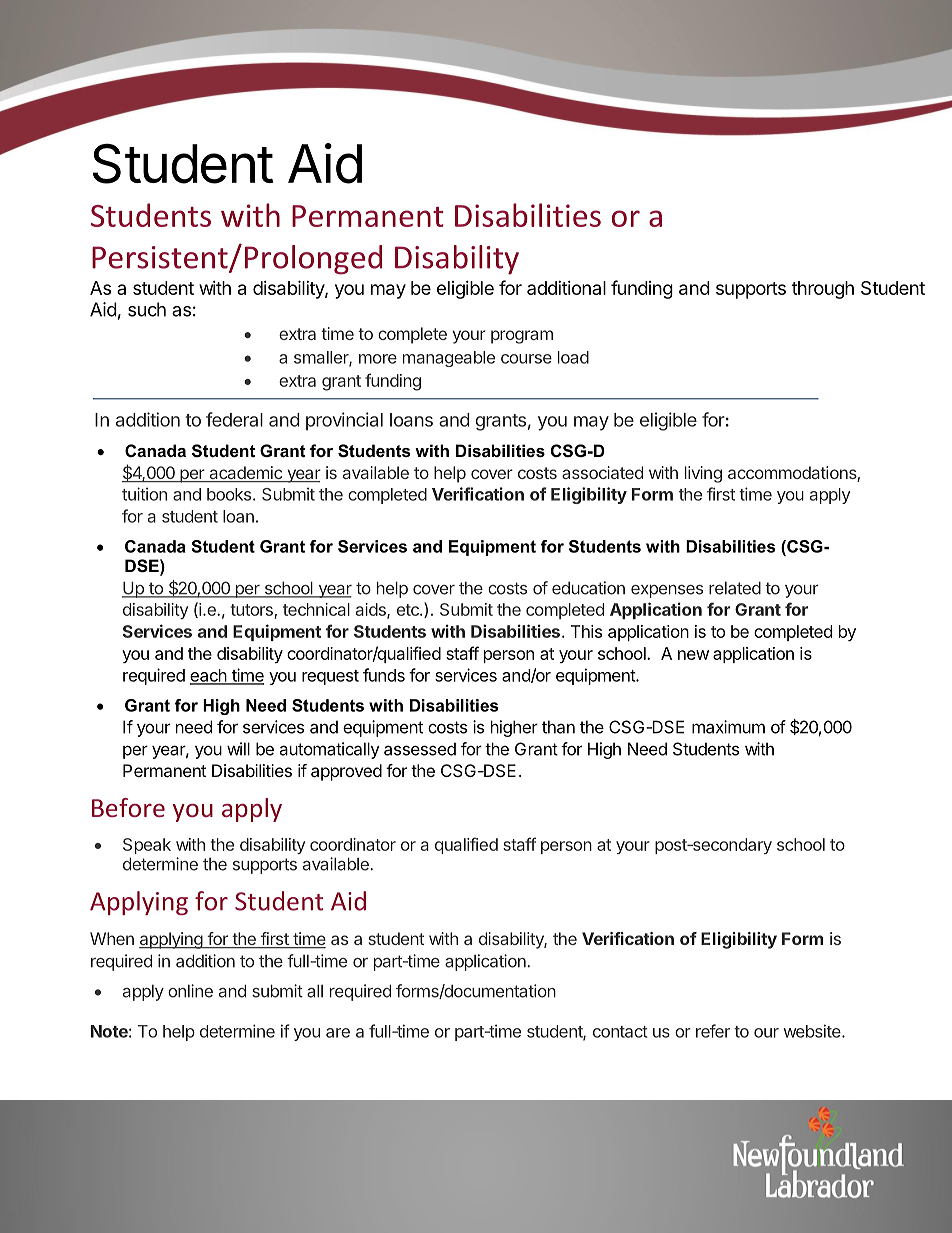 The width and height of the page is (952, 1233). Describe the element at coordinates (823, 290) in the page. I see `through` at that location.
